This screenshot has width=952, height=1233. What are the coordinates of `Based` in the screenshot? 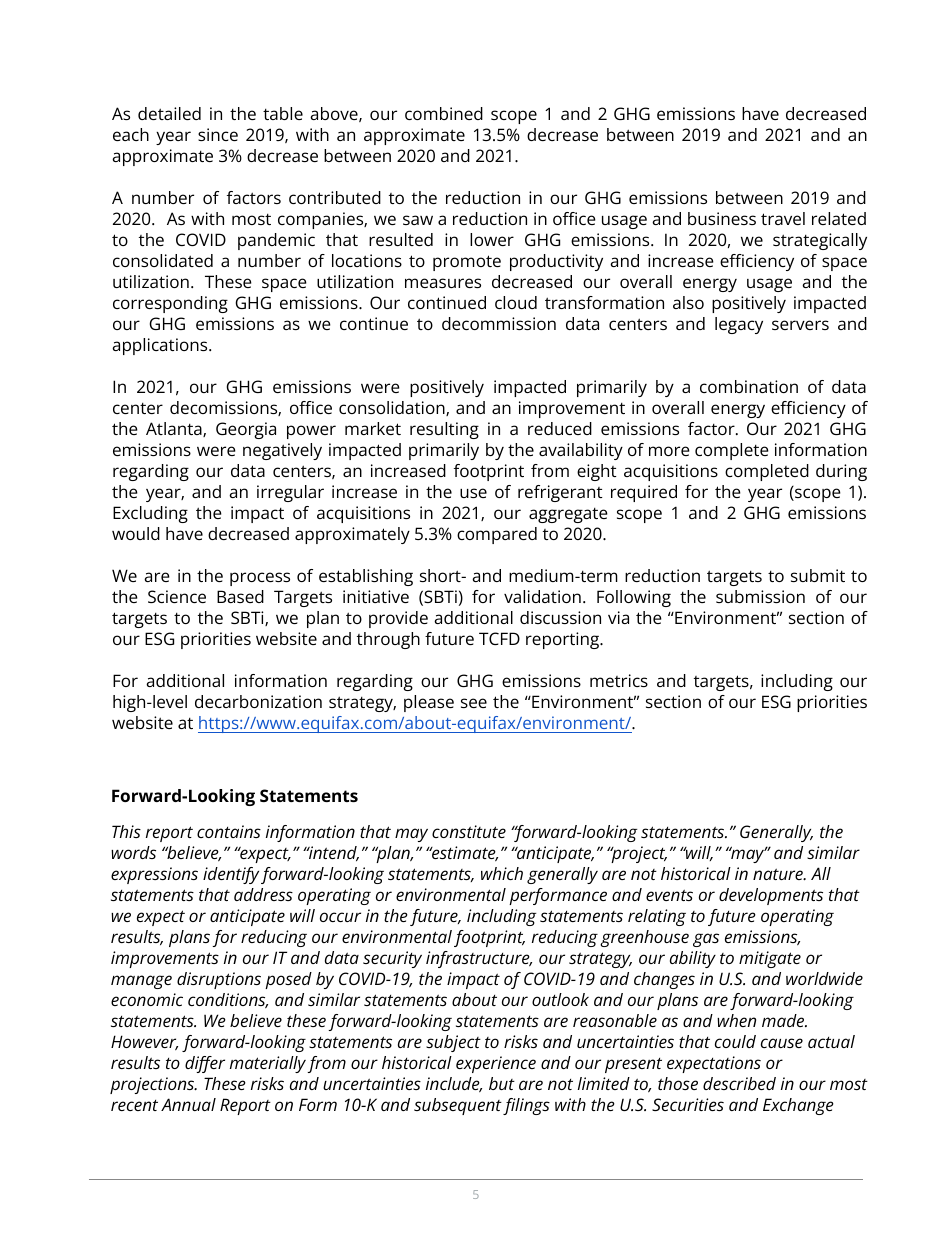 It's located at (240, 596).
